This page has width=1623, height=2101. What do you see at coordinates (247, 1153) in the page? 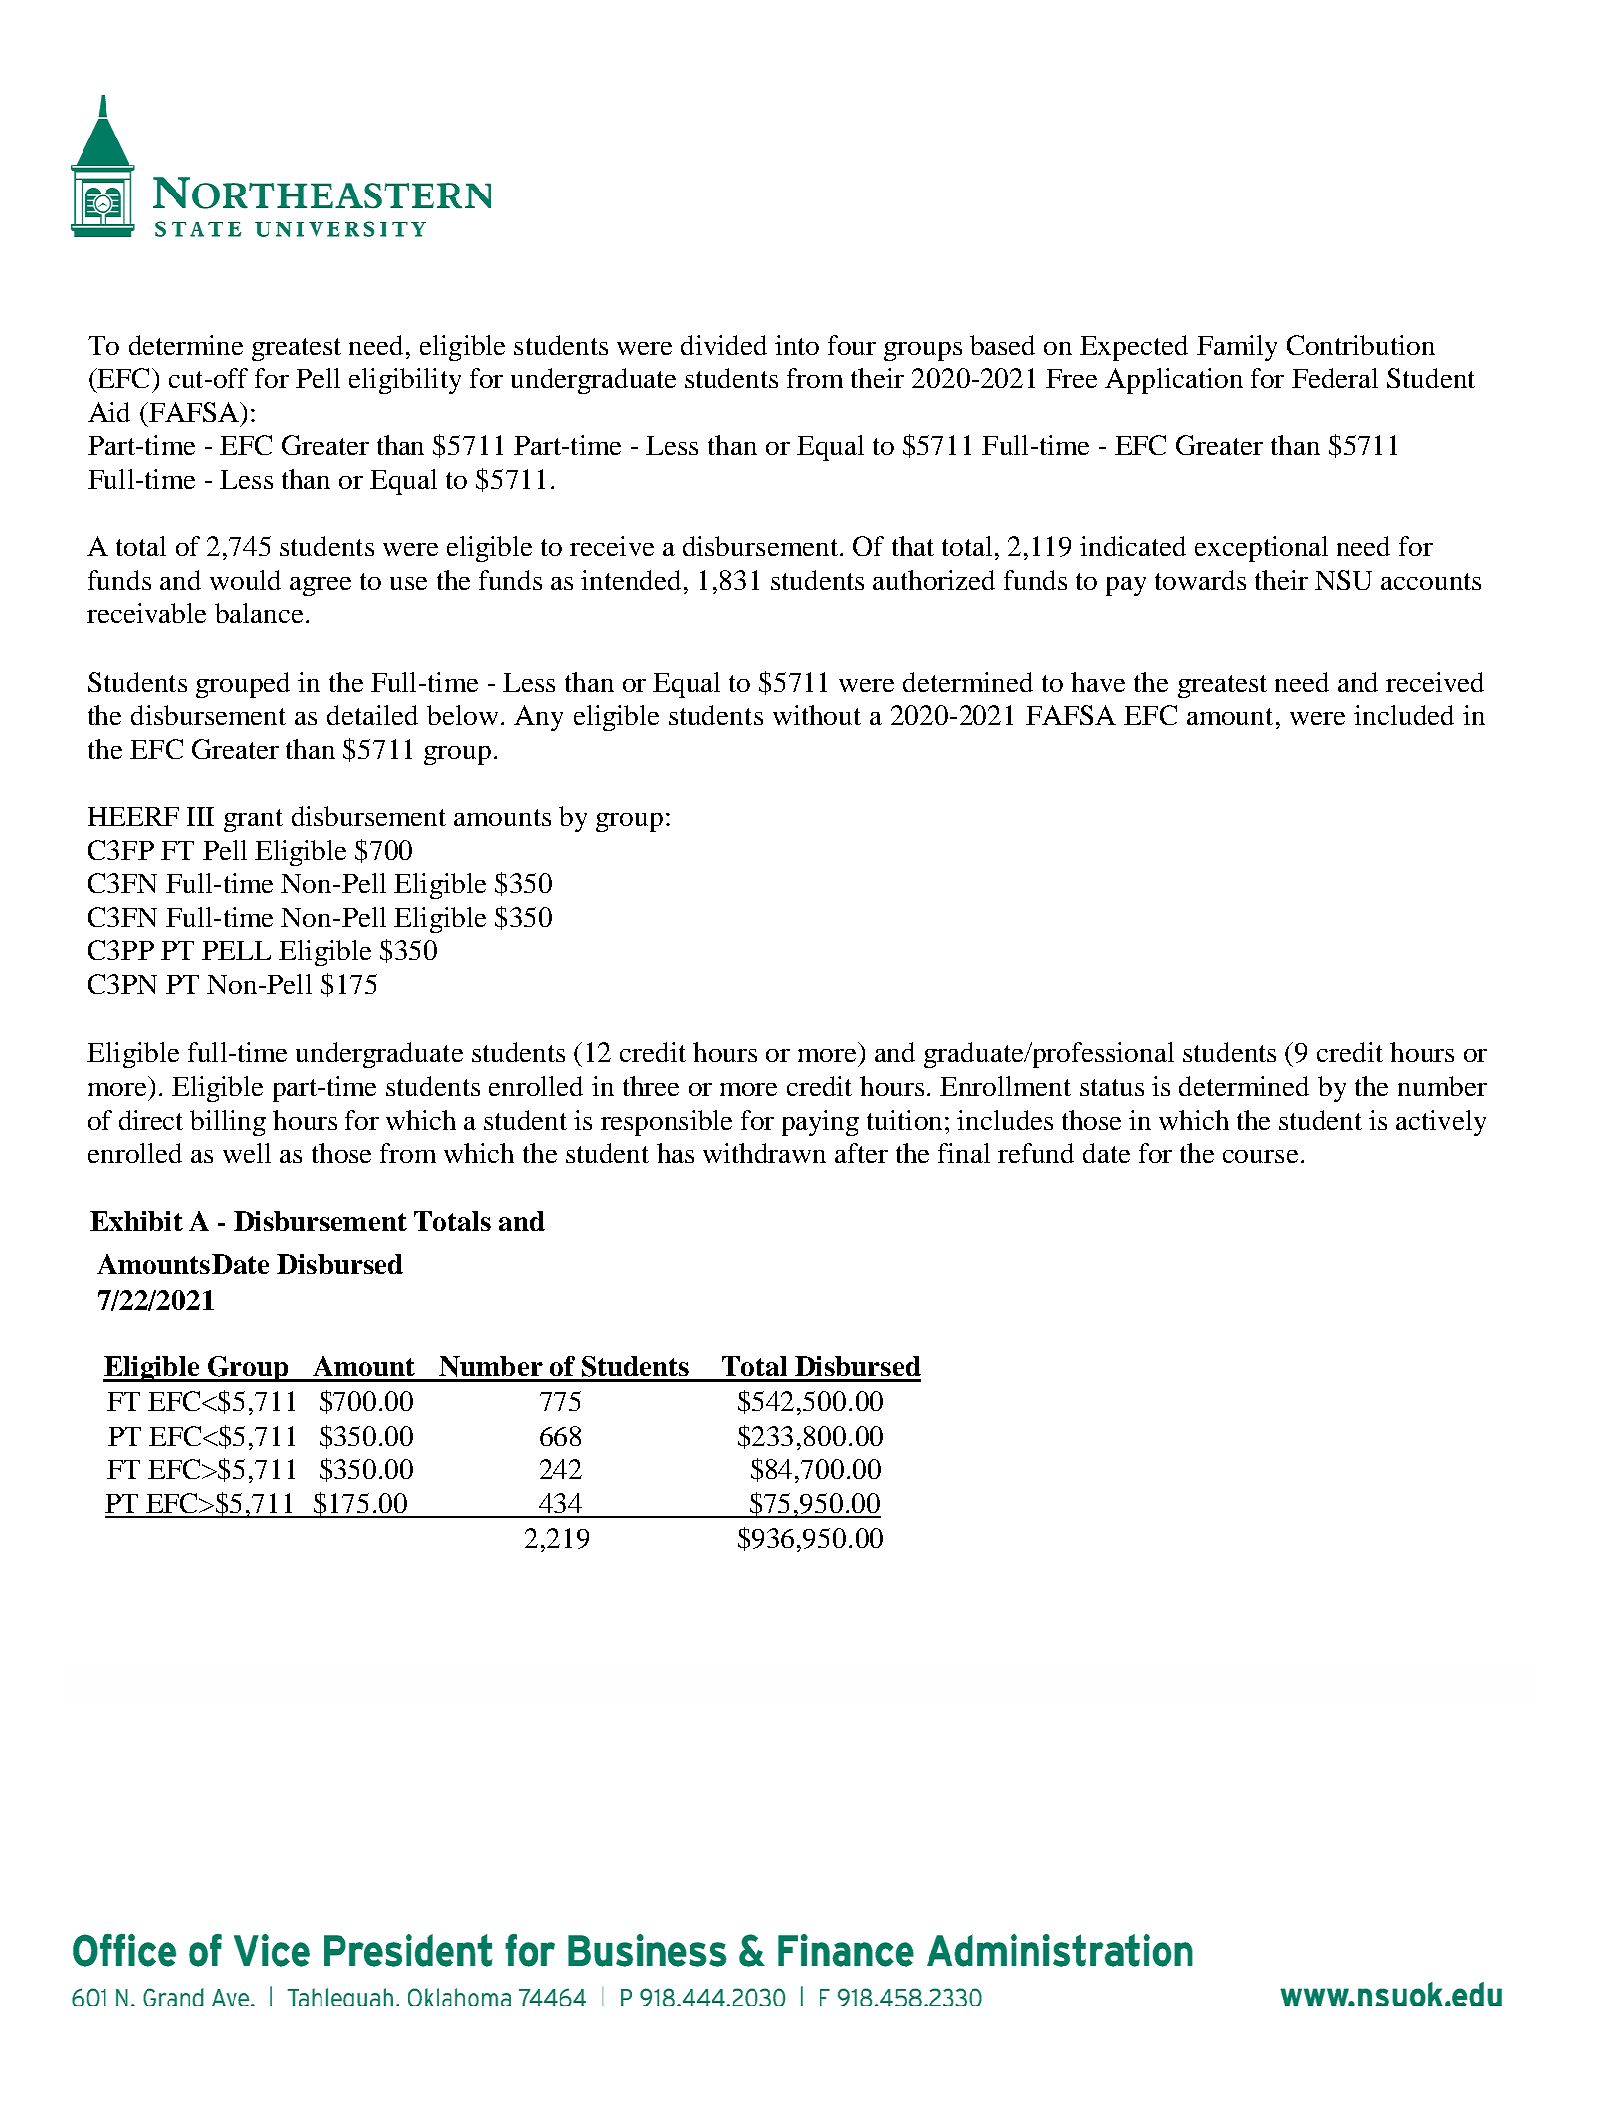
I see `well` at bounding box center [247, 1153].
